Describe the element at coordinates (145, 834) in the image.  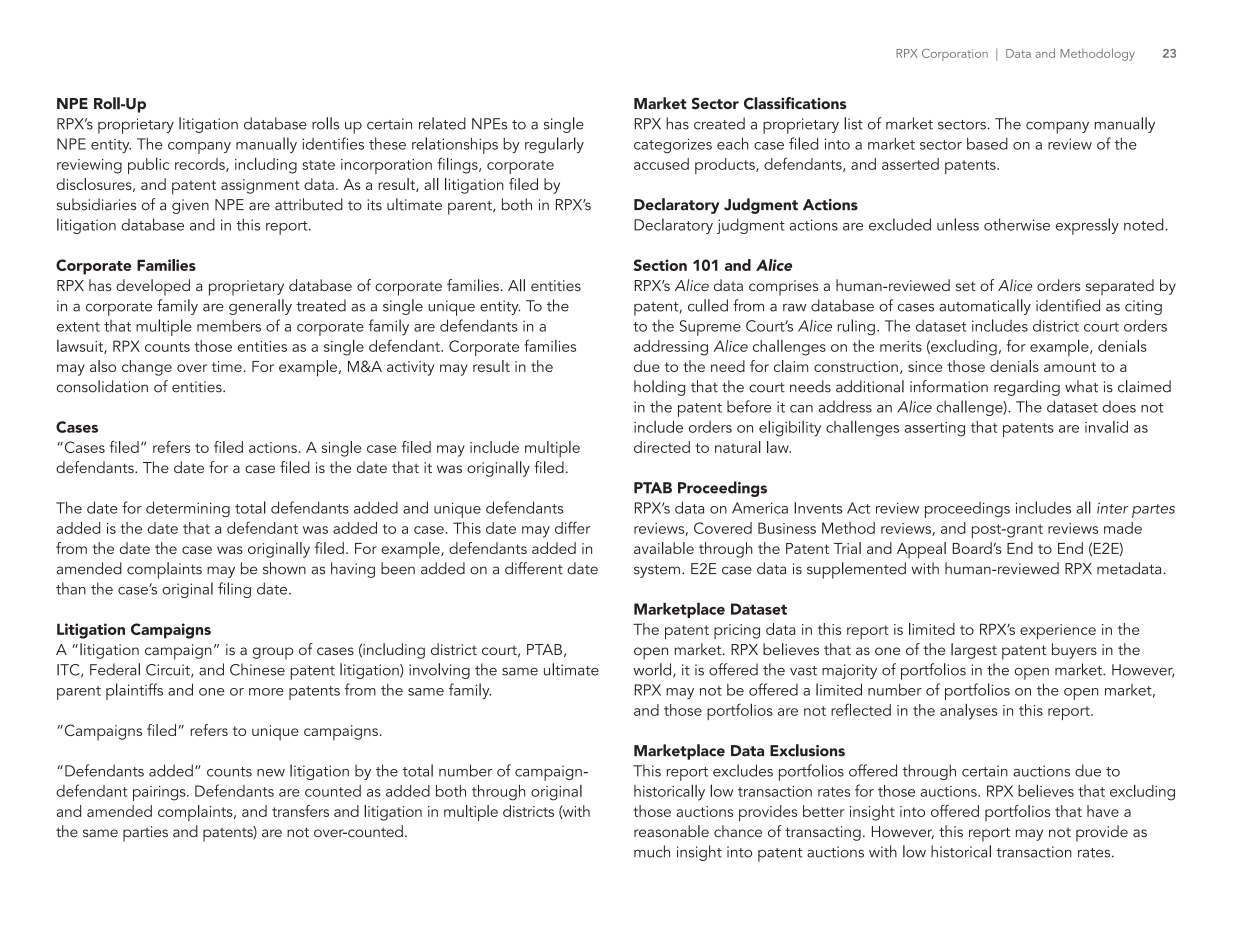
I see `parties` at that location.
